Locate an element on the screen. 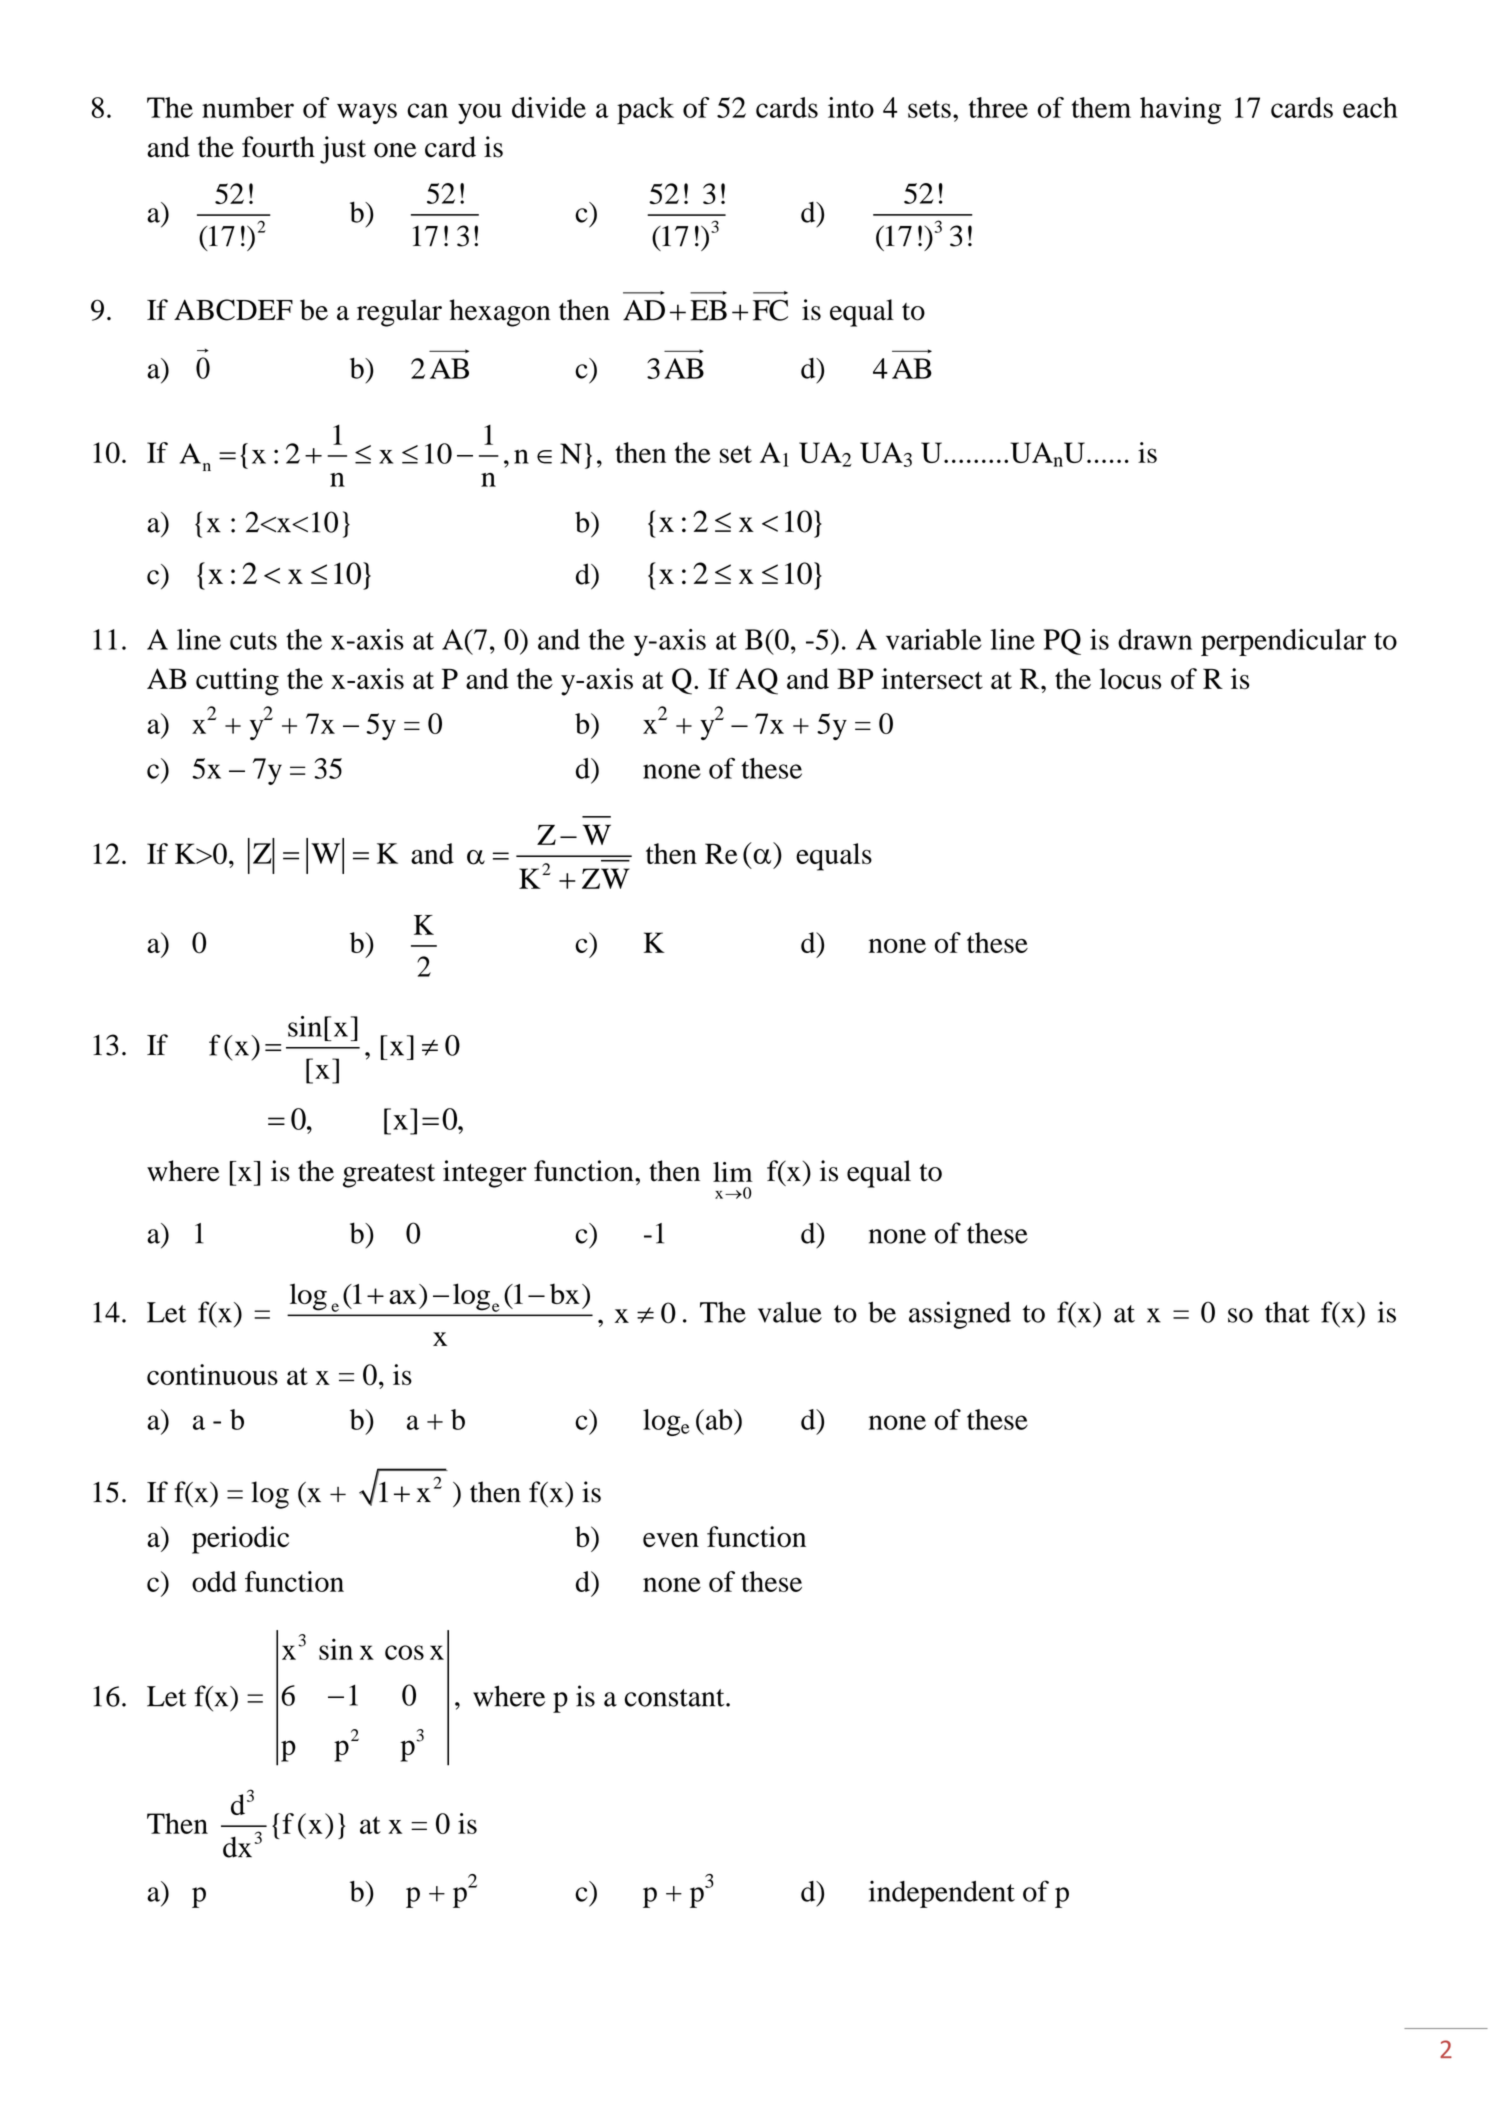 The height and width of the screenshot is (2109, 1491). cuts is located at coordinates (253, 641).
